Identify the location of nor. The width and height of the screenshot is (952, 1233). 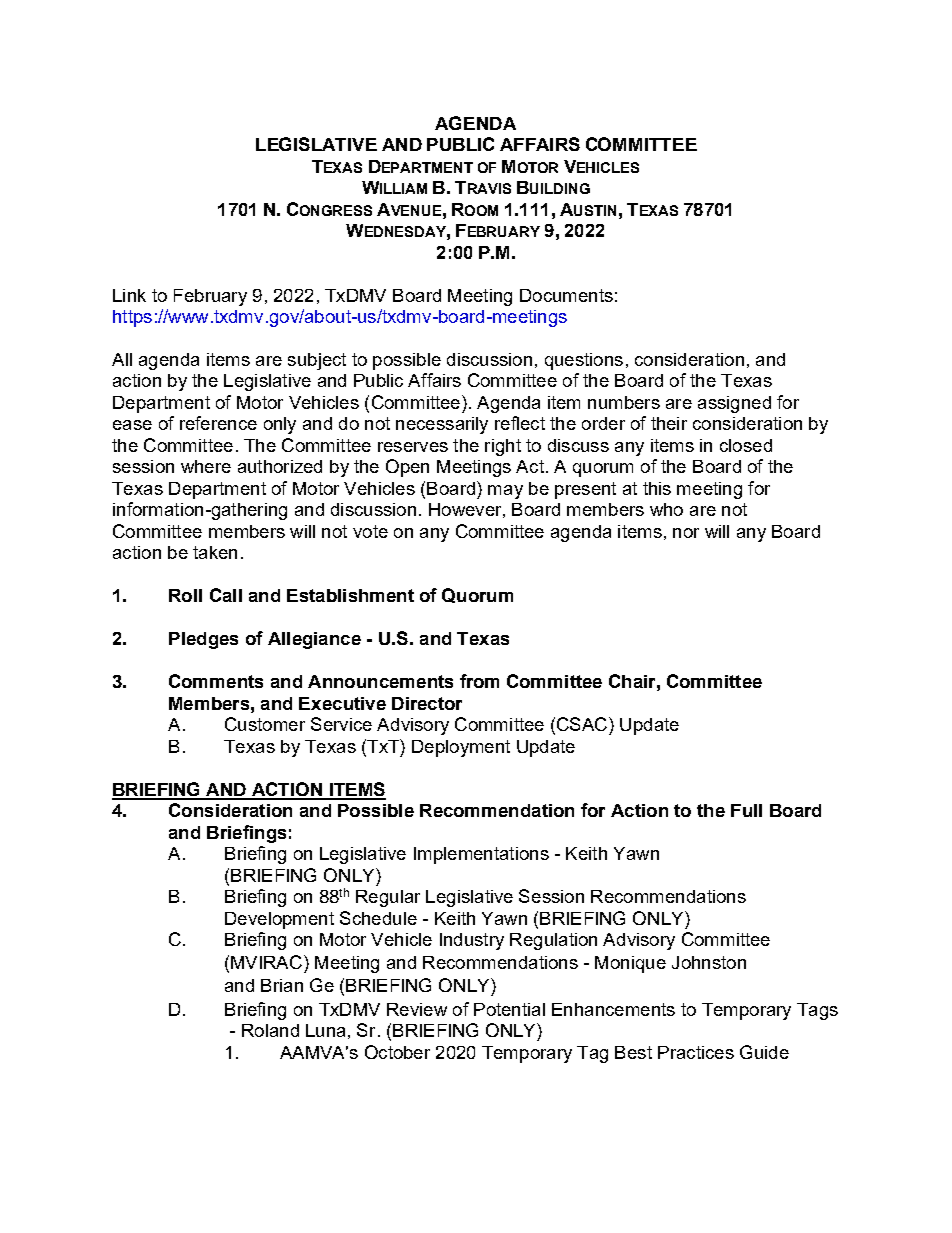
(686, 533).
